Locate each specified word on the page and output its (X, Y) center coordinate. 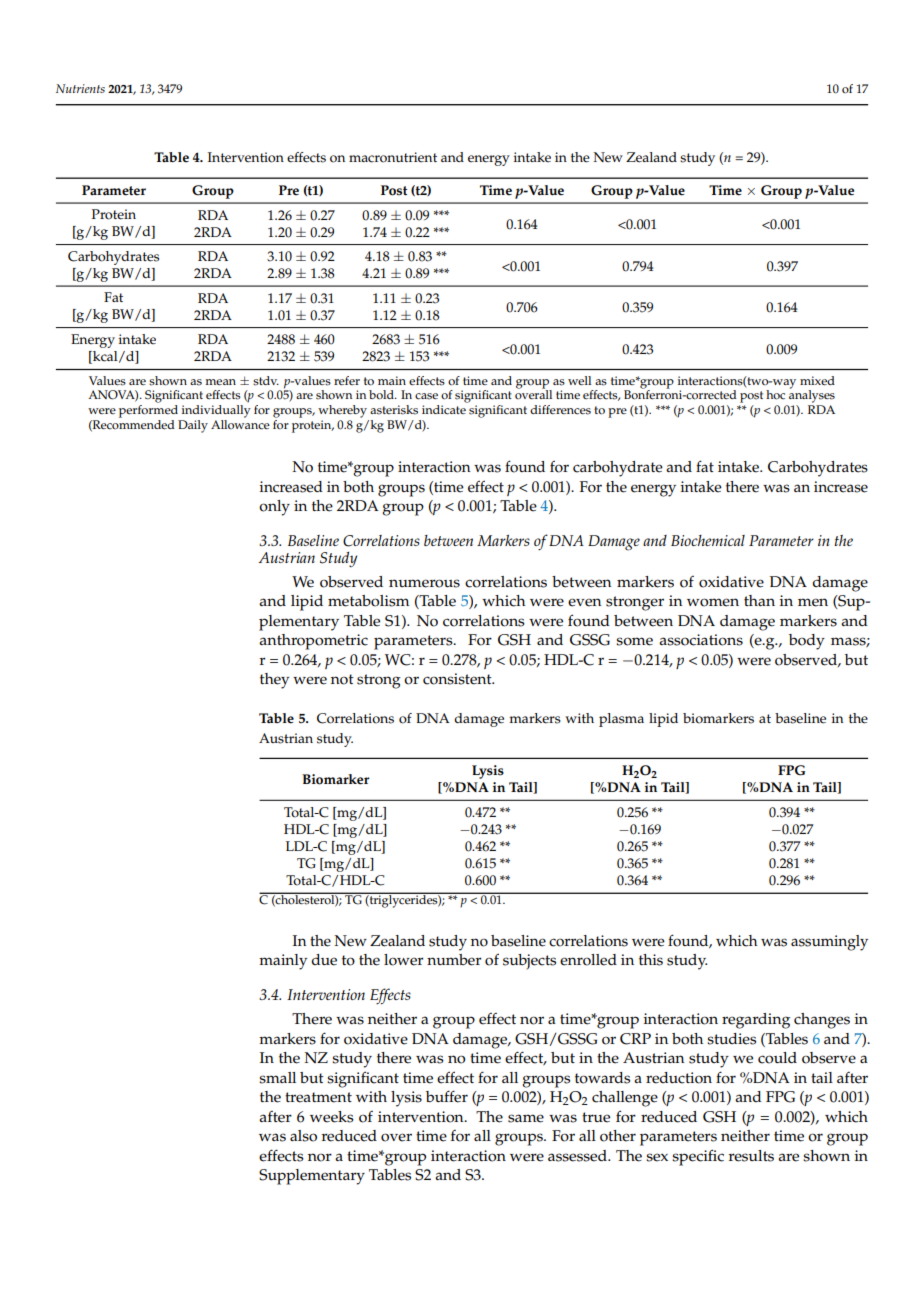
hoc (775, 395)
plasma (621, 720)
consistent (458, 679)
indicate (444, 410)
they (274, 681)
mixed (817, 381)
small (277, 1078)
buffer (447, 1096)
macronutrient (393, 157)
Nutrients (80, 88)
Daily (193, 426)
